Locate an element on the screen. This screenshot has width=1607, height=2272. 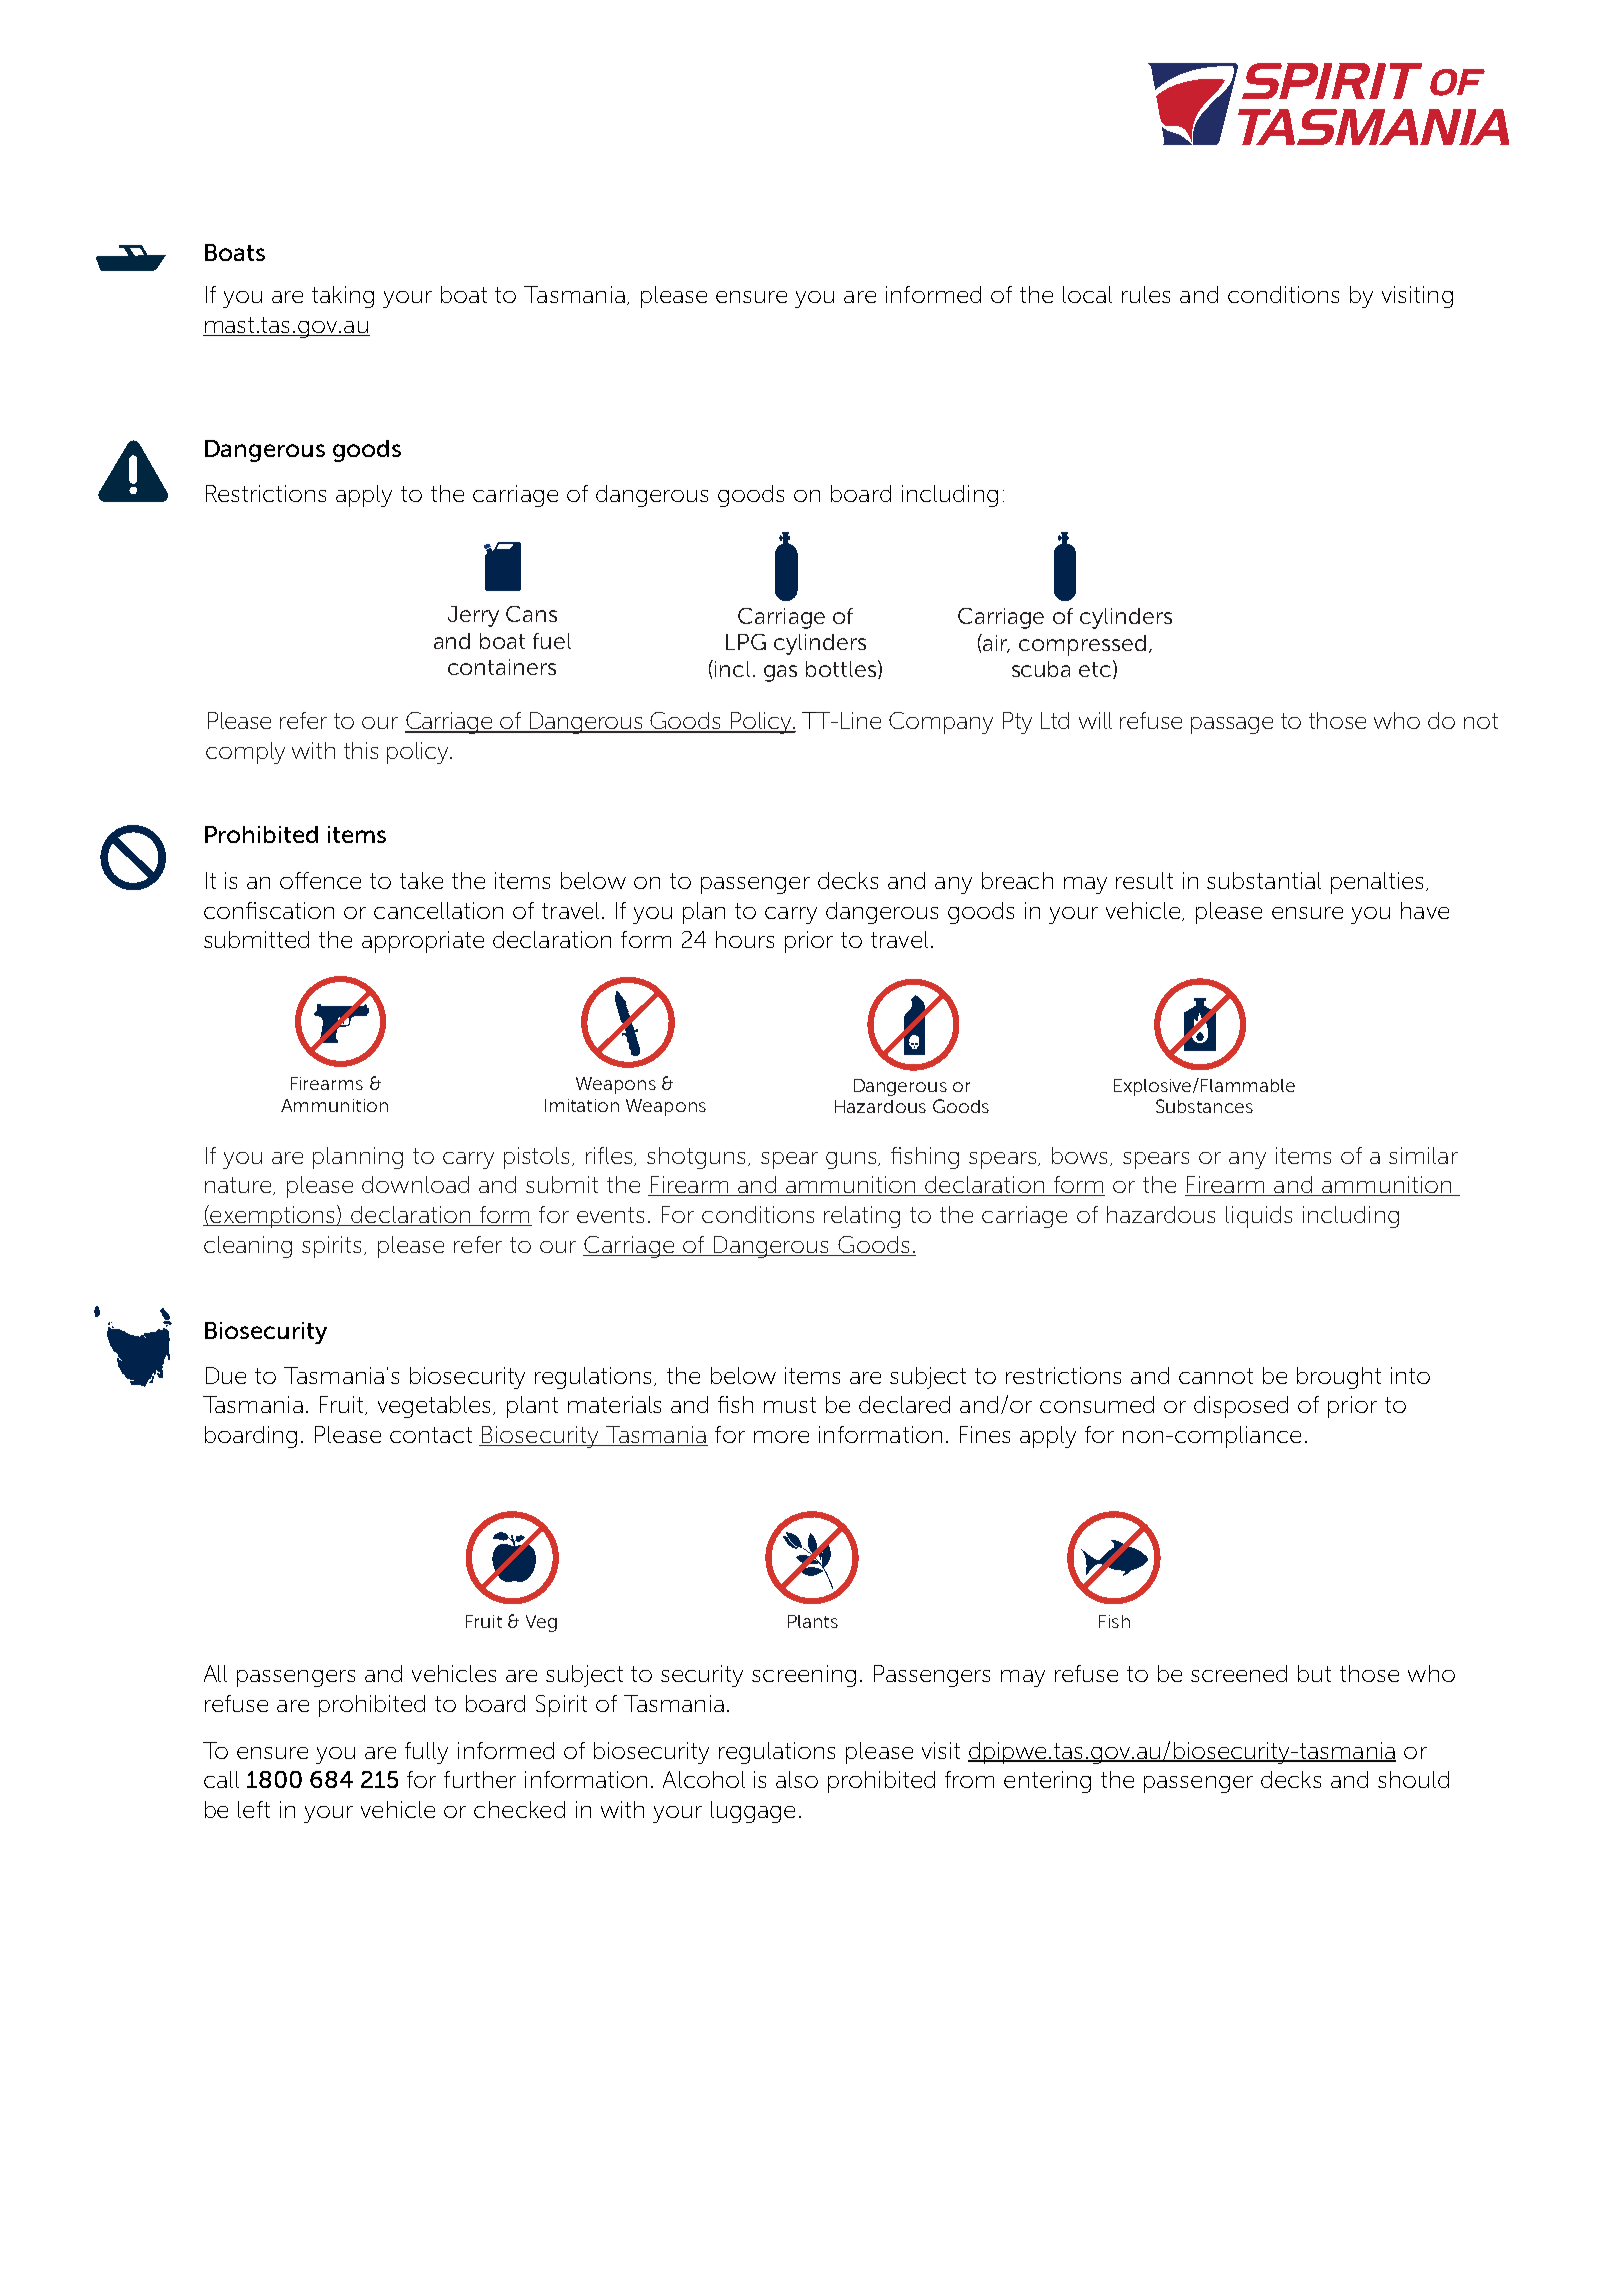
cleaning is located at coordinates (248, 1247).
